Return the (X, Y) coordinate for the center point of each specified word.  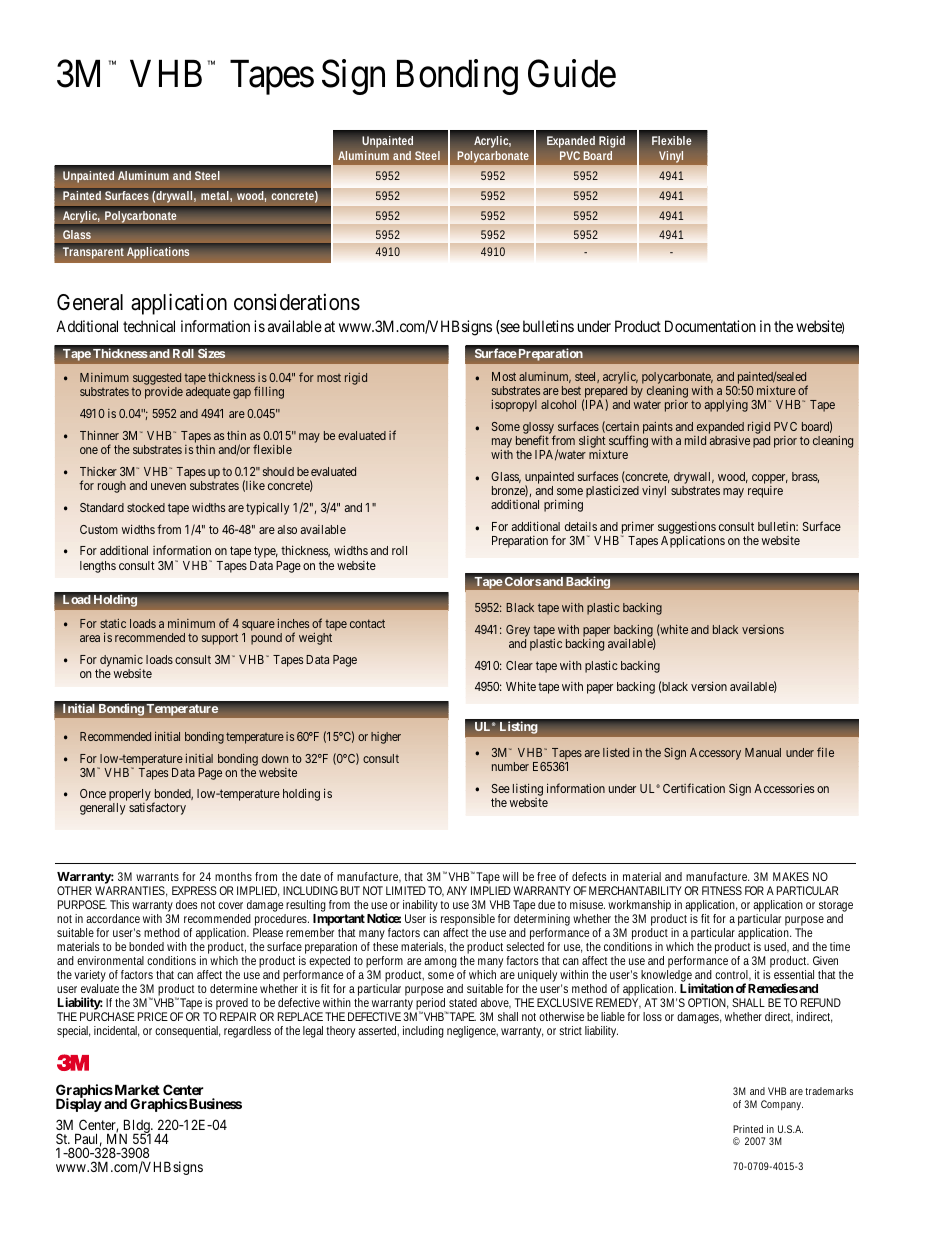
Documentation (710, 326)
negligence (472, 1032)
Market (136, 1089)
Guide (572, 73)
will (510, 876)
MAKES (791, 876)
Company (782, 1105)
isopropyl (514, 406)
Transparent (93, 253)
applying (726, 406)
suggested (157, 380)
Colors (523, 581)
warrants (157, 877)
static (113, 623)
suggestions (687, 528)
